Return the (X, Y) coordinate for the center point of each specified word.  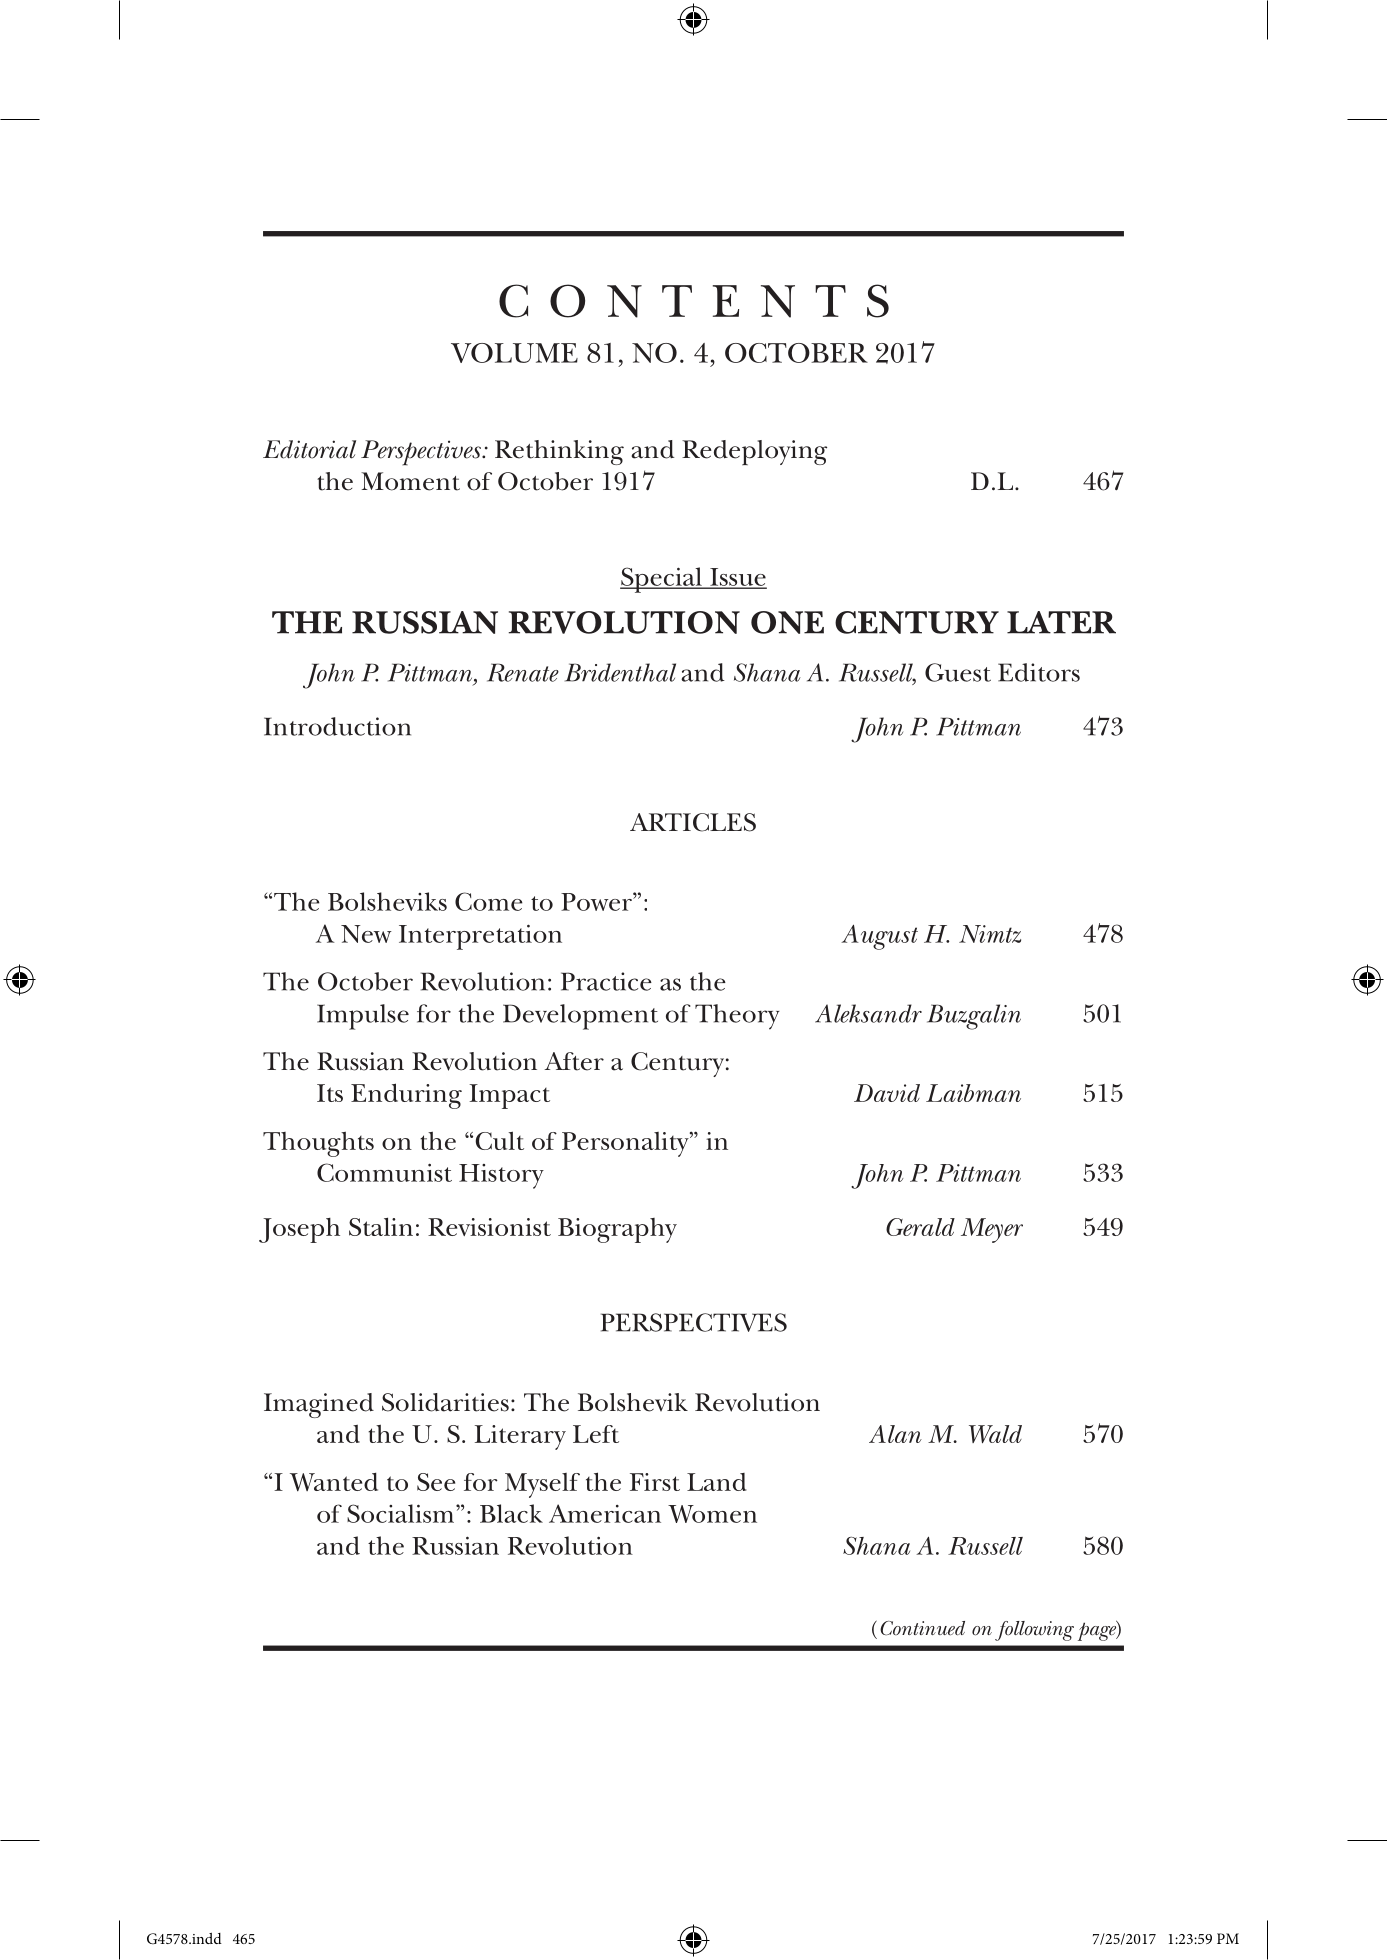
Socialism (402, 1513)
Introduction (337, 726)
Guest (958, 672)
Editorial (309, 449)
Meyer (992, 1230)
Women (712, 1514)
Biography (617, 1230)
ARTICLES (693, 822)
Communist (384, 1172)
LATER (1061, 622)
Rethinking (559, 452)
